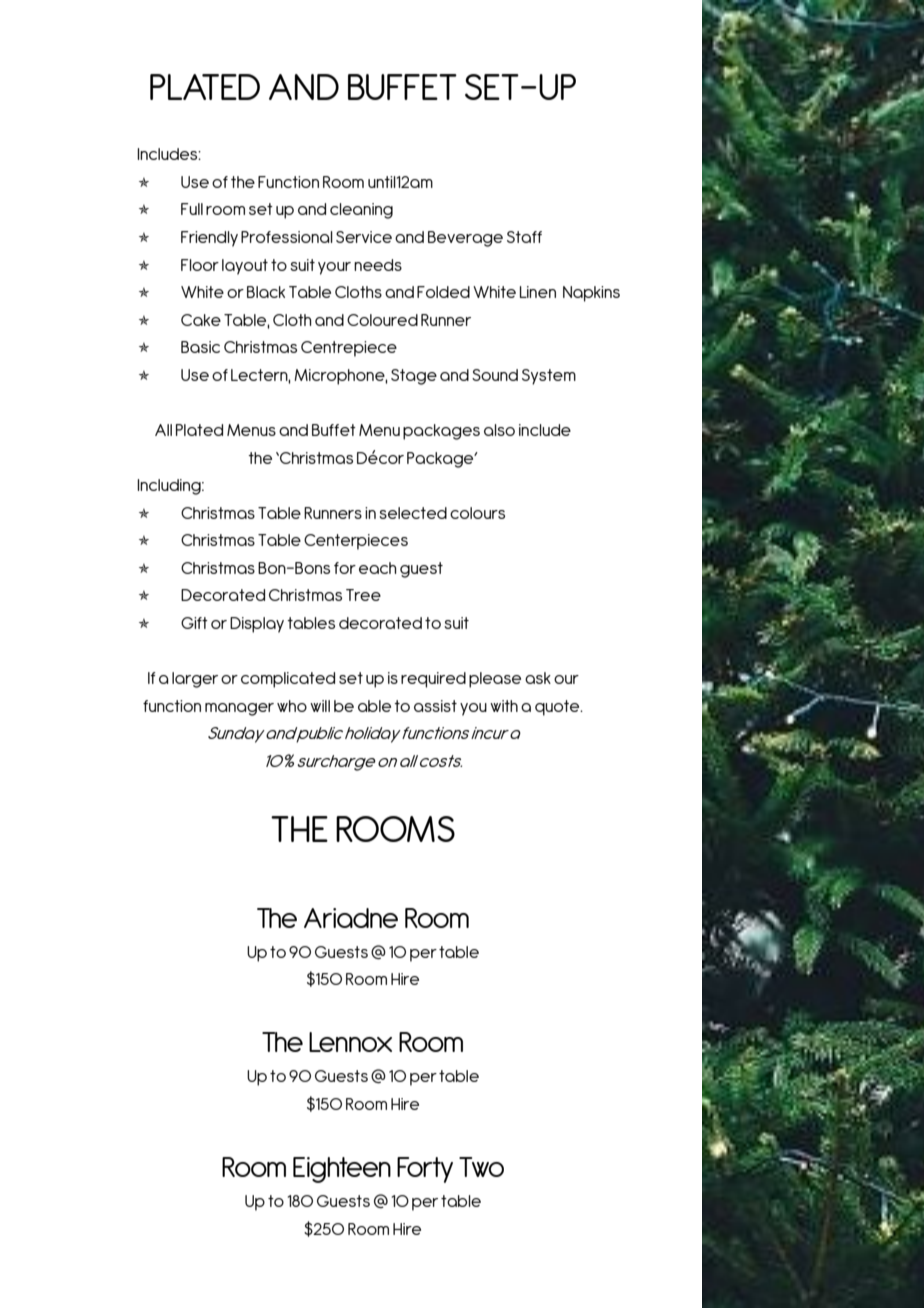  I want to click on layout, so click(245, 267).
